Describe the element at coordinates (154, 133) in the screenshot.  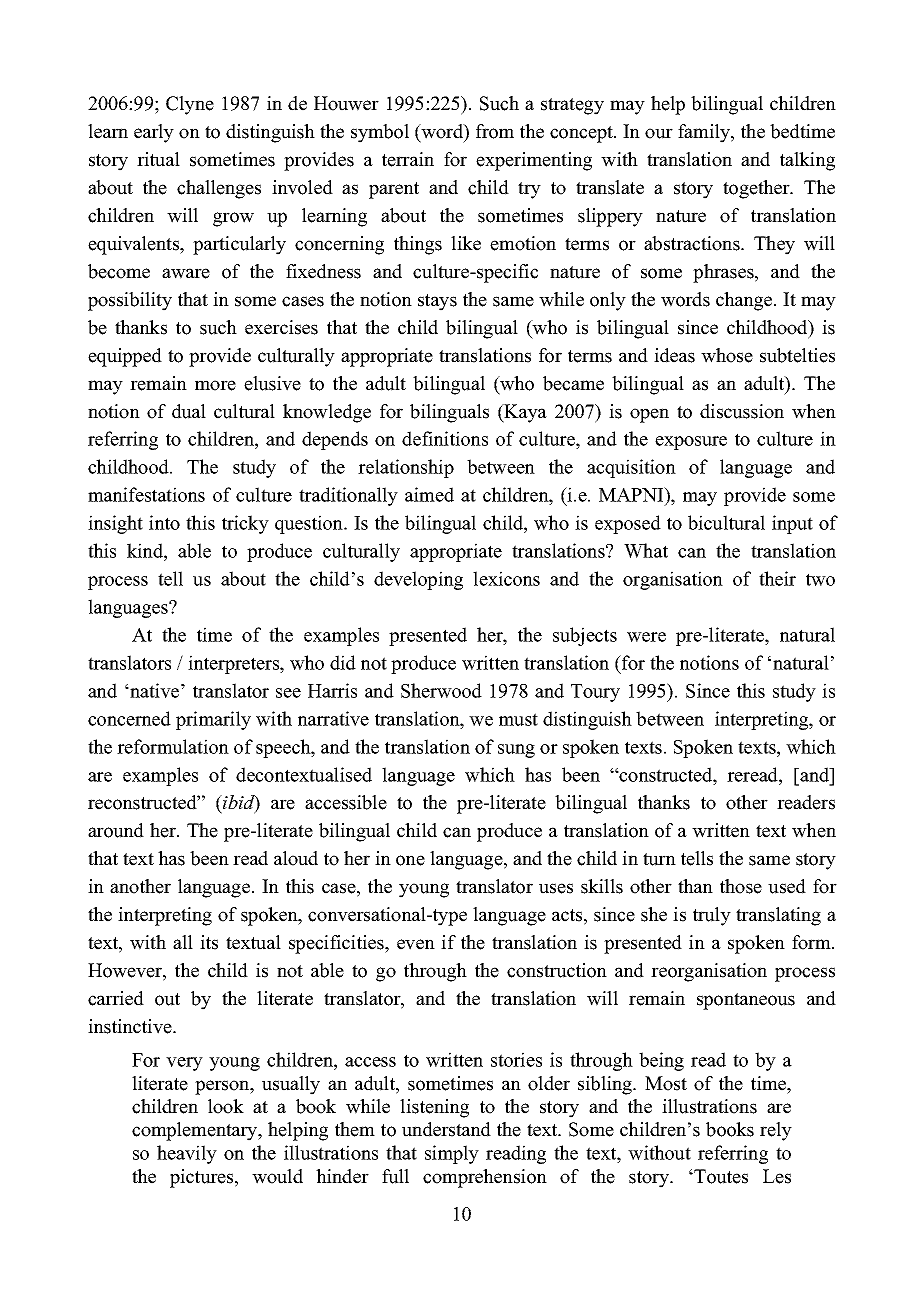
I see `early` at that location.
